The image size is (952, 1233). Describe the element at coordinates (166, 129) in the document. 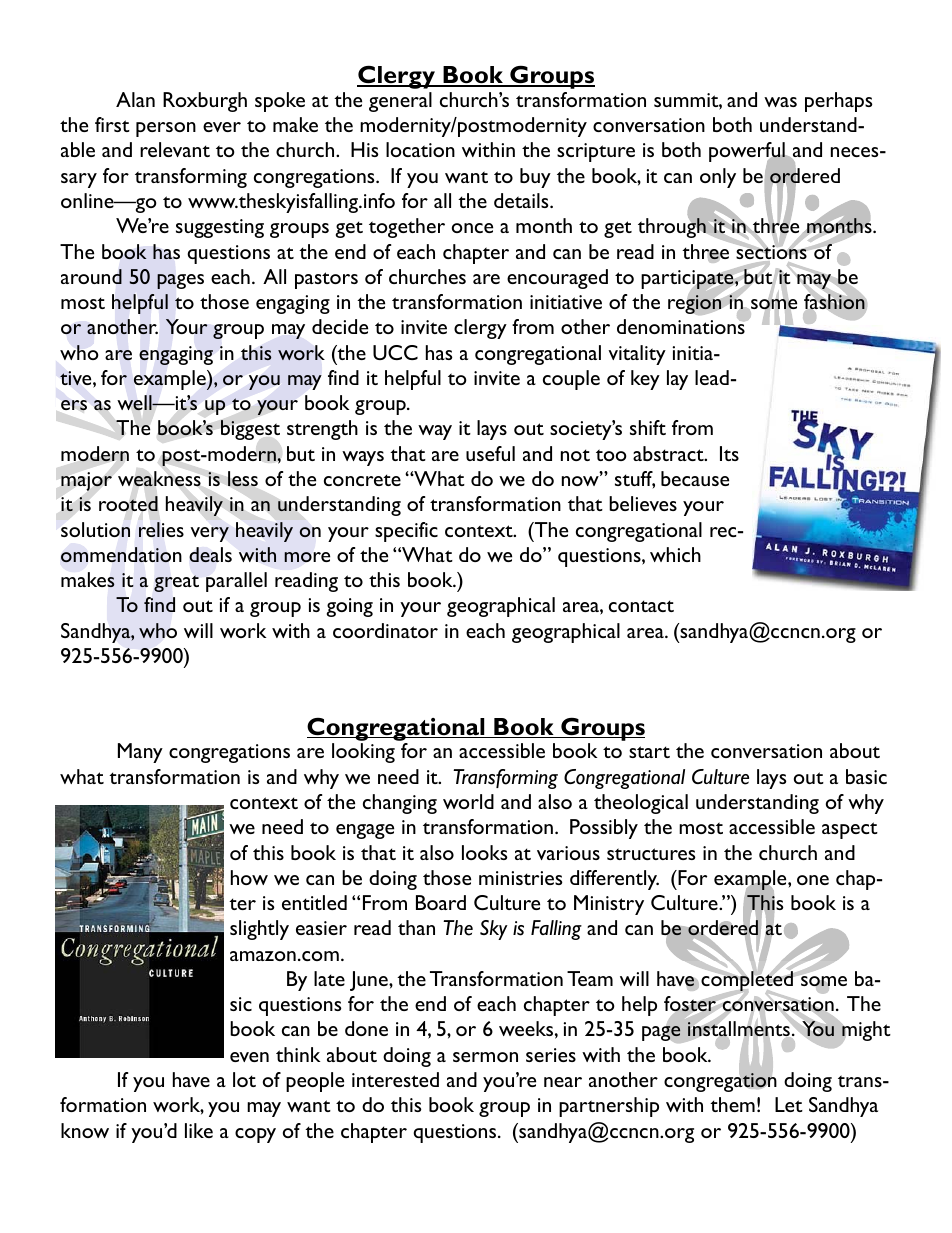

I see `person` at that location.
